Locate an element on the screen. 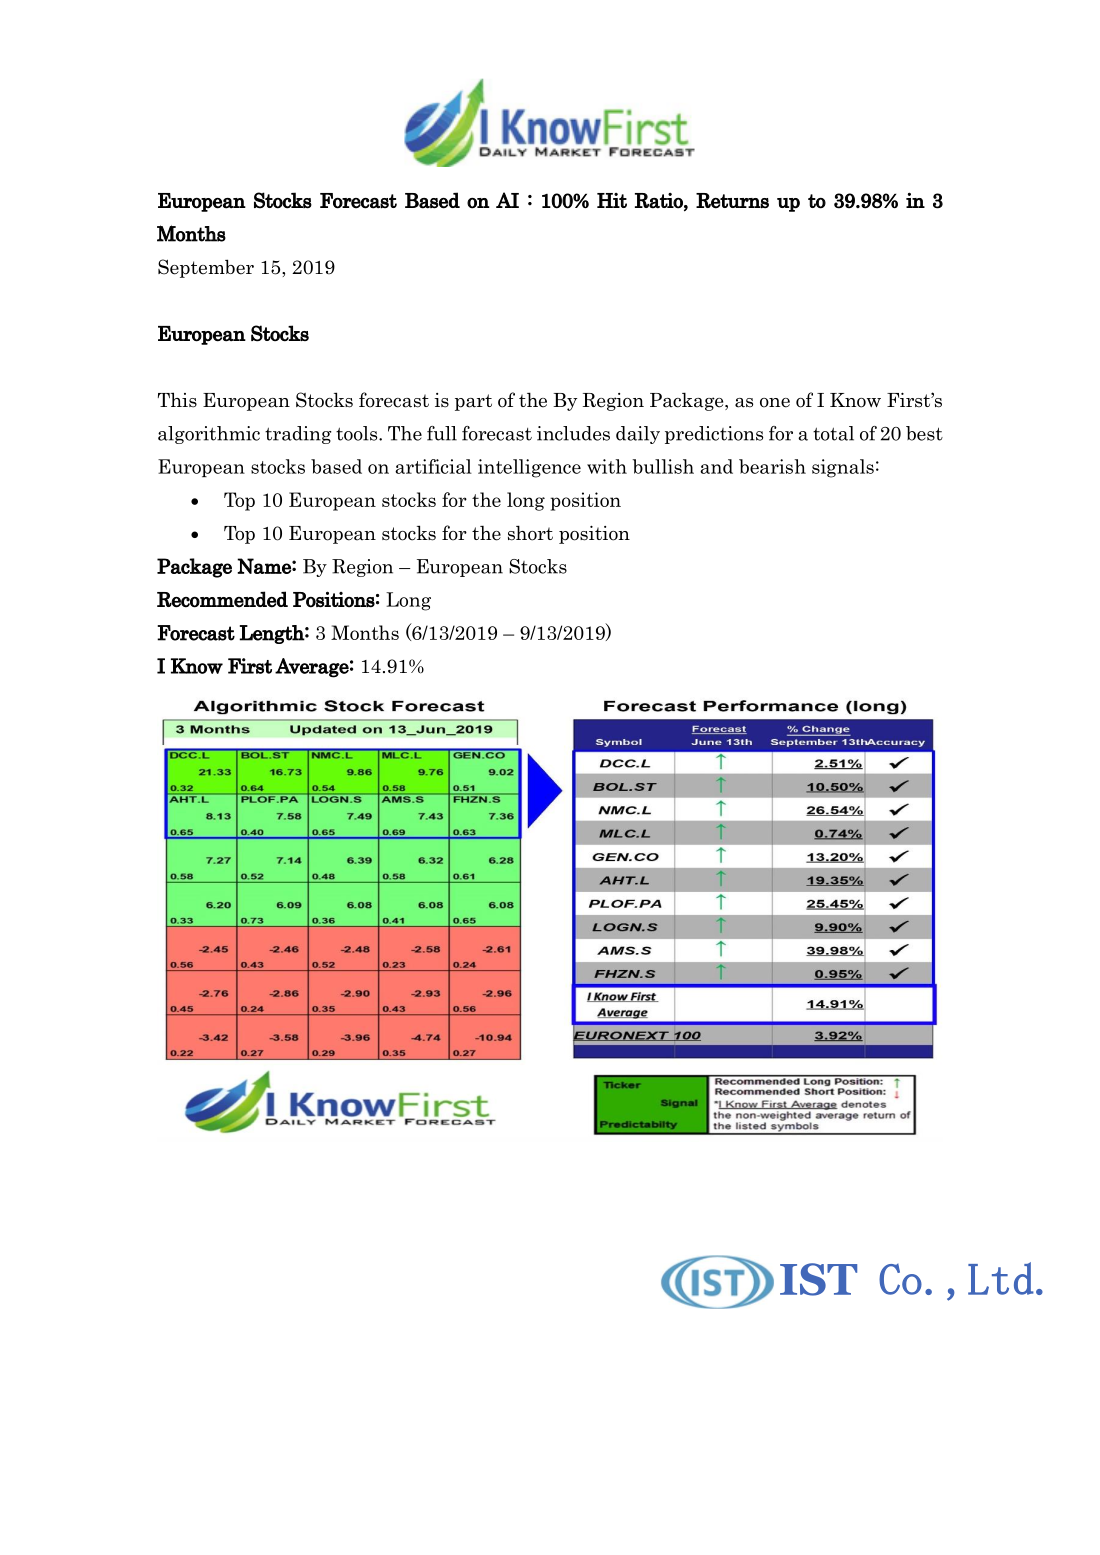 Image resolution: width=1100 pixels, height=1555 pixels. September is located at coordinates (206, 268).
